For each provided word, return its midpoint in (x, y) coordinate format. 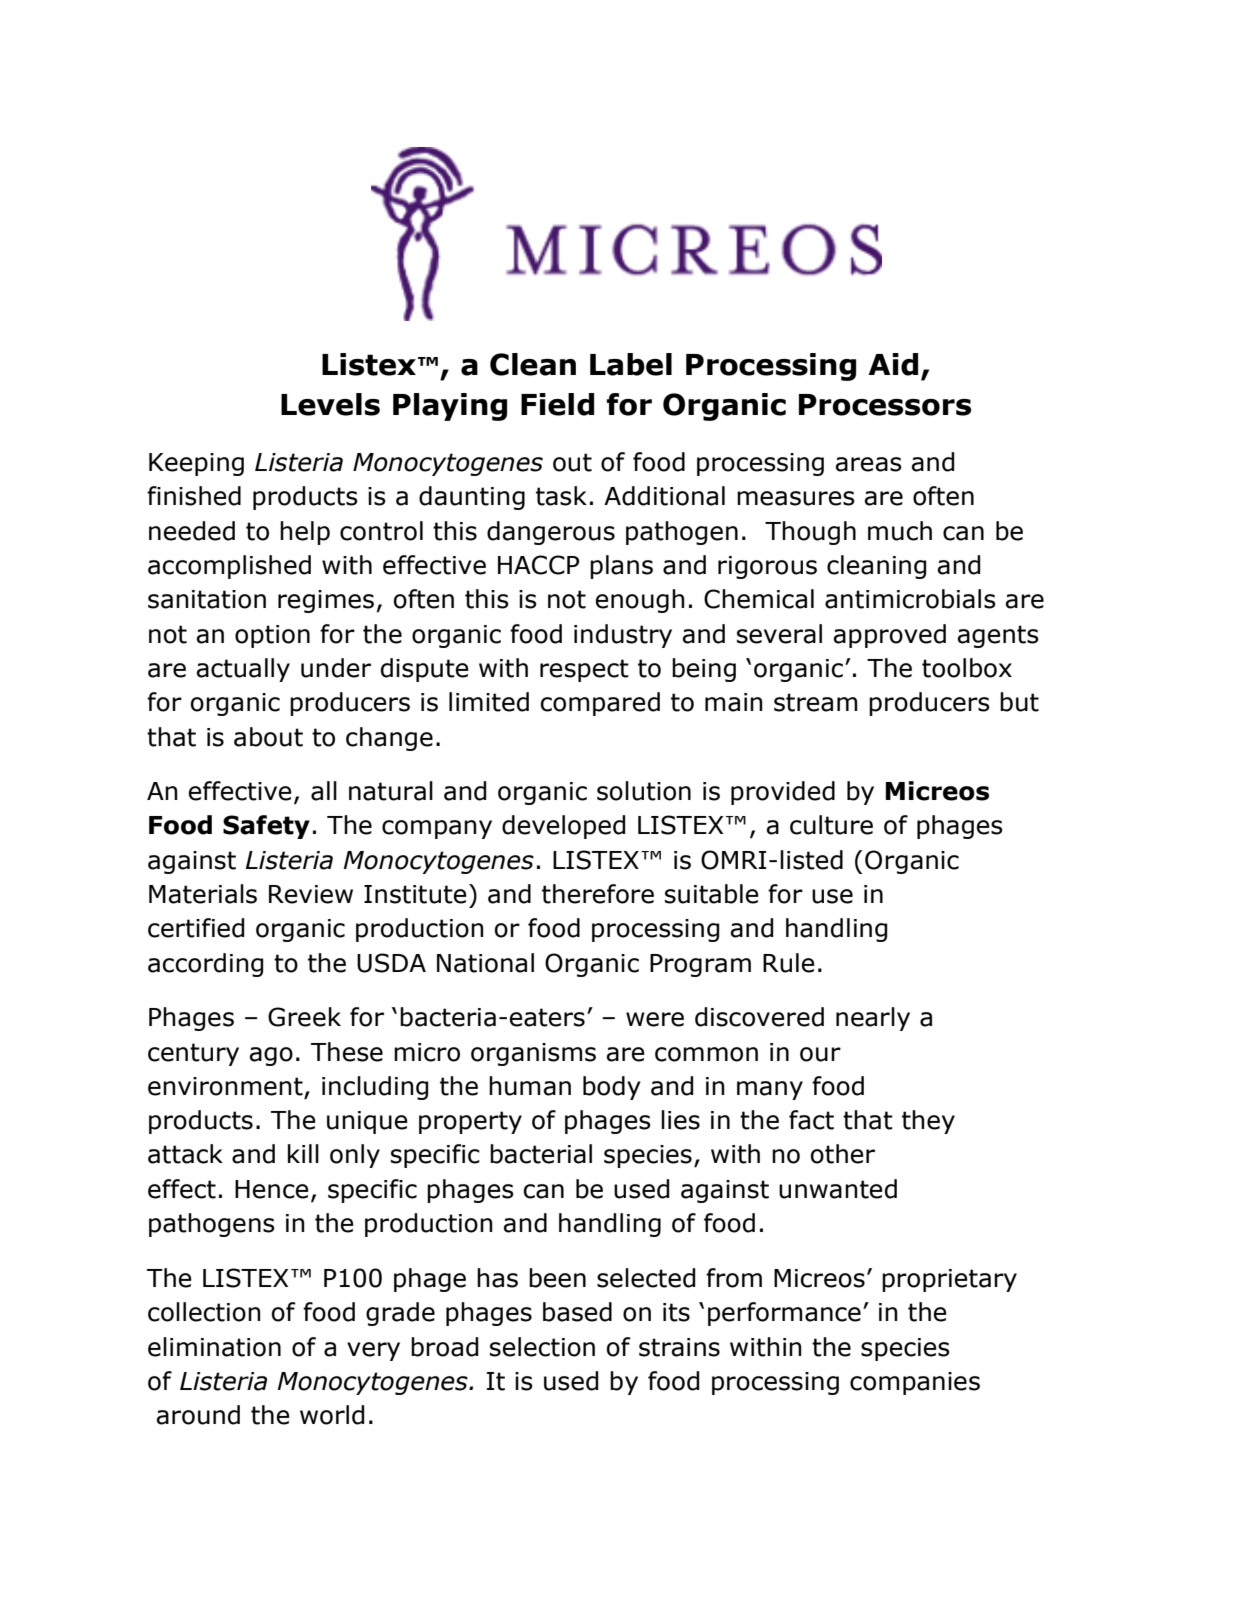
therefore (598, 894)
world (332, 1415)
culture (831, 825)
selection (542, 1347)
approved (890, 636)
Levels (330, 404)
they (928, 1122)
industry (623, 636)
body (612, 1088)
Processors (885, 405)
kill (303, 1153)
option (272, 636)
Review (311, 894)
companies (915, 1383)
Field (557, 404)
